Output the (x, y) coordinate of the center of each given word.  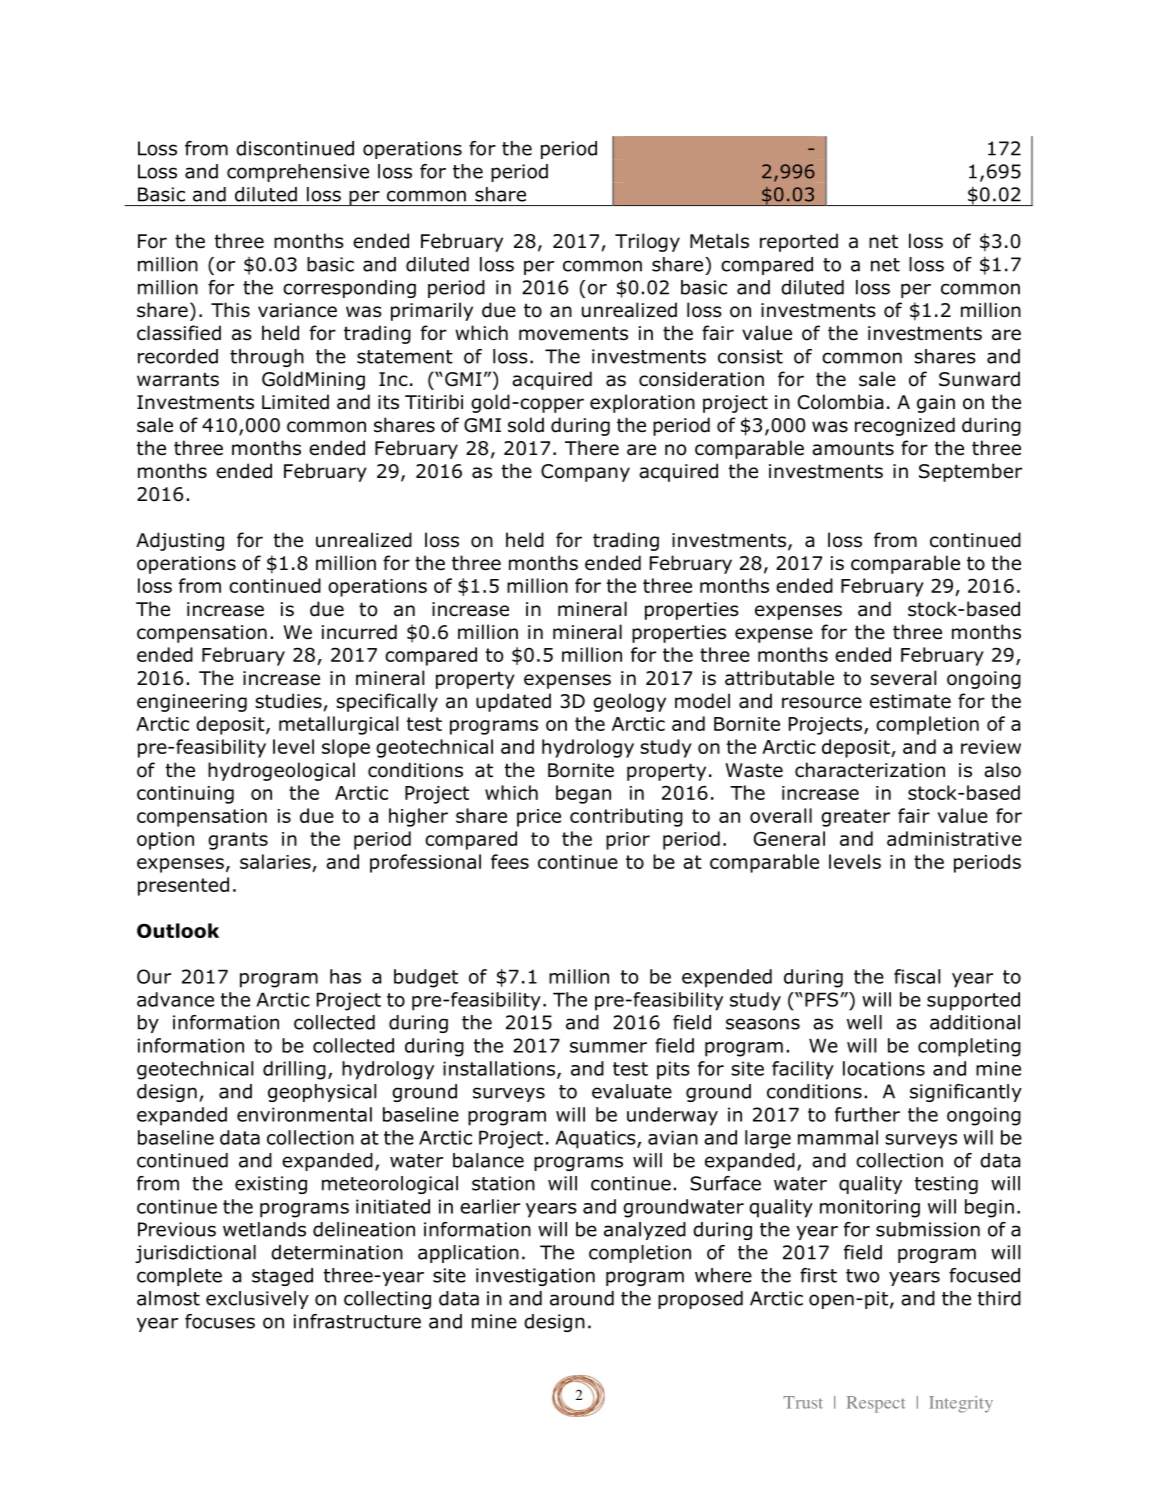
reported (799, 242)
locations (884, 1068)
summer (608, 1047)
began (583, 794)
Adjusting (180, 541)
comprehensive (298, 173)
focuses (220, 1321)
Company (585, 473)
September (970, 472)
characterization (870, 770)
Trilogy (647, 242)
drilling (294, 1070)
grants (238, 841)
